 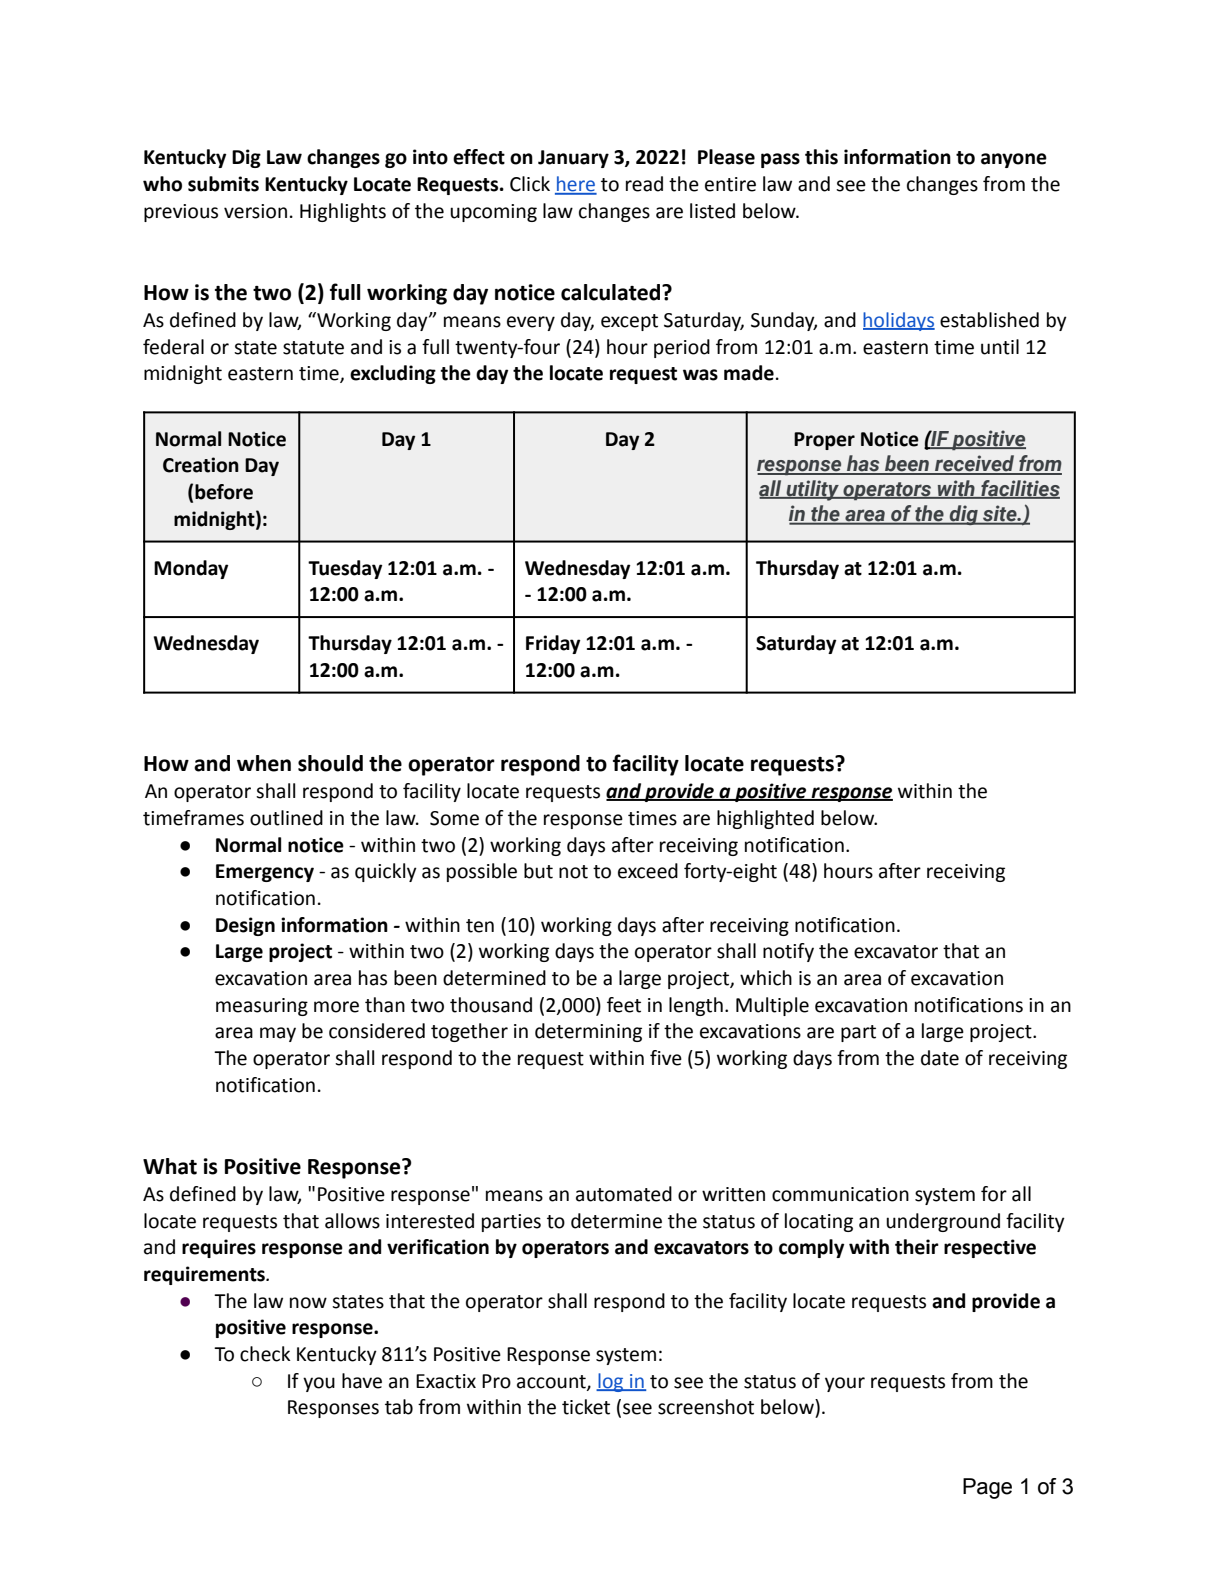 I want to click on highlighted, so click(x=765, y=819).
